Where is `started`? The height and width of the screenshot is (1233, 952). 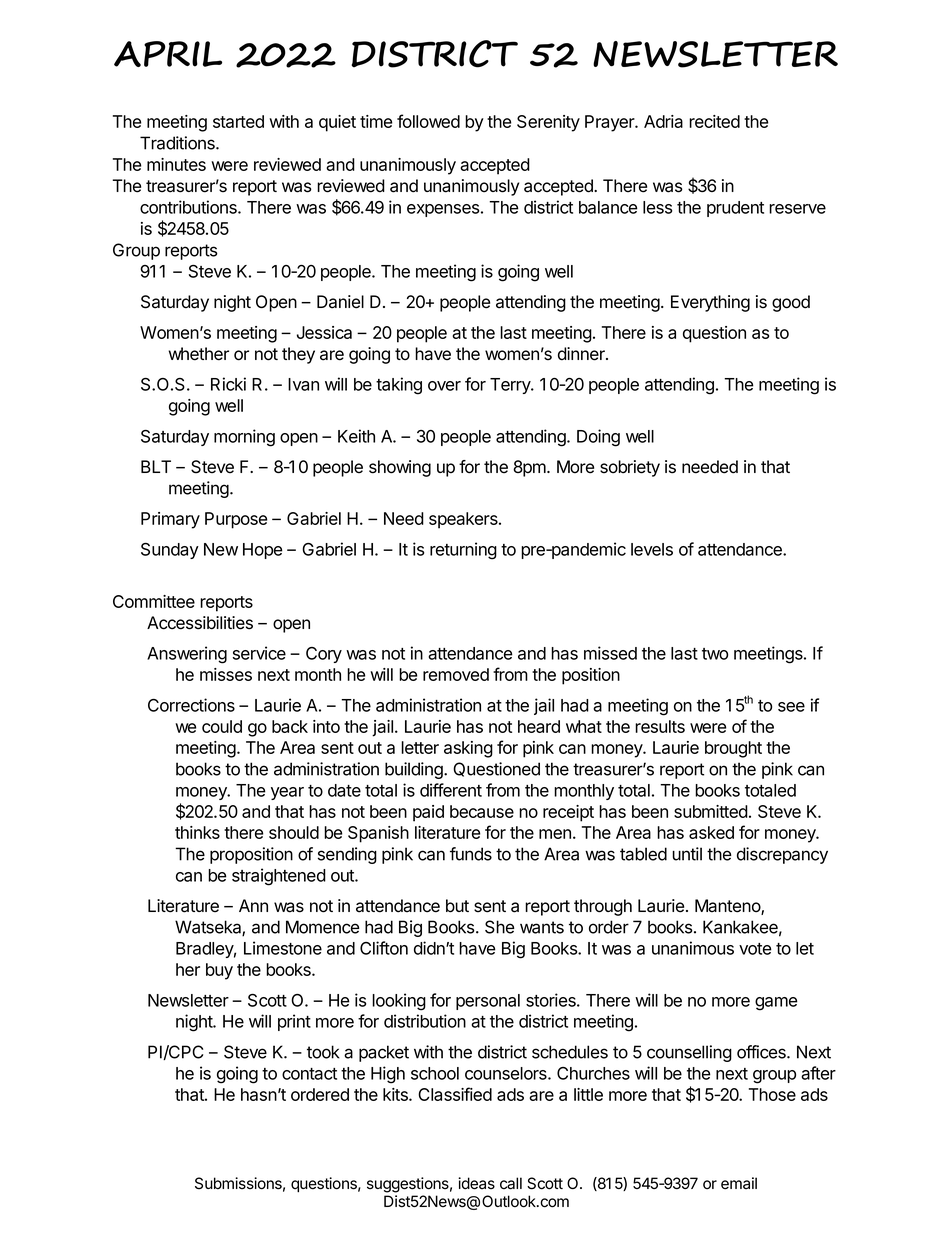 started is located at coordinates (238, 121).
